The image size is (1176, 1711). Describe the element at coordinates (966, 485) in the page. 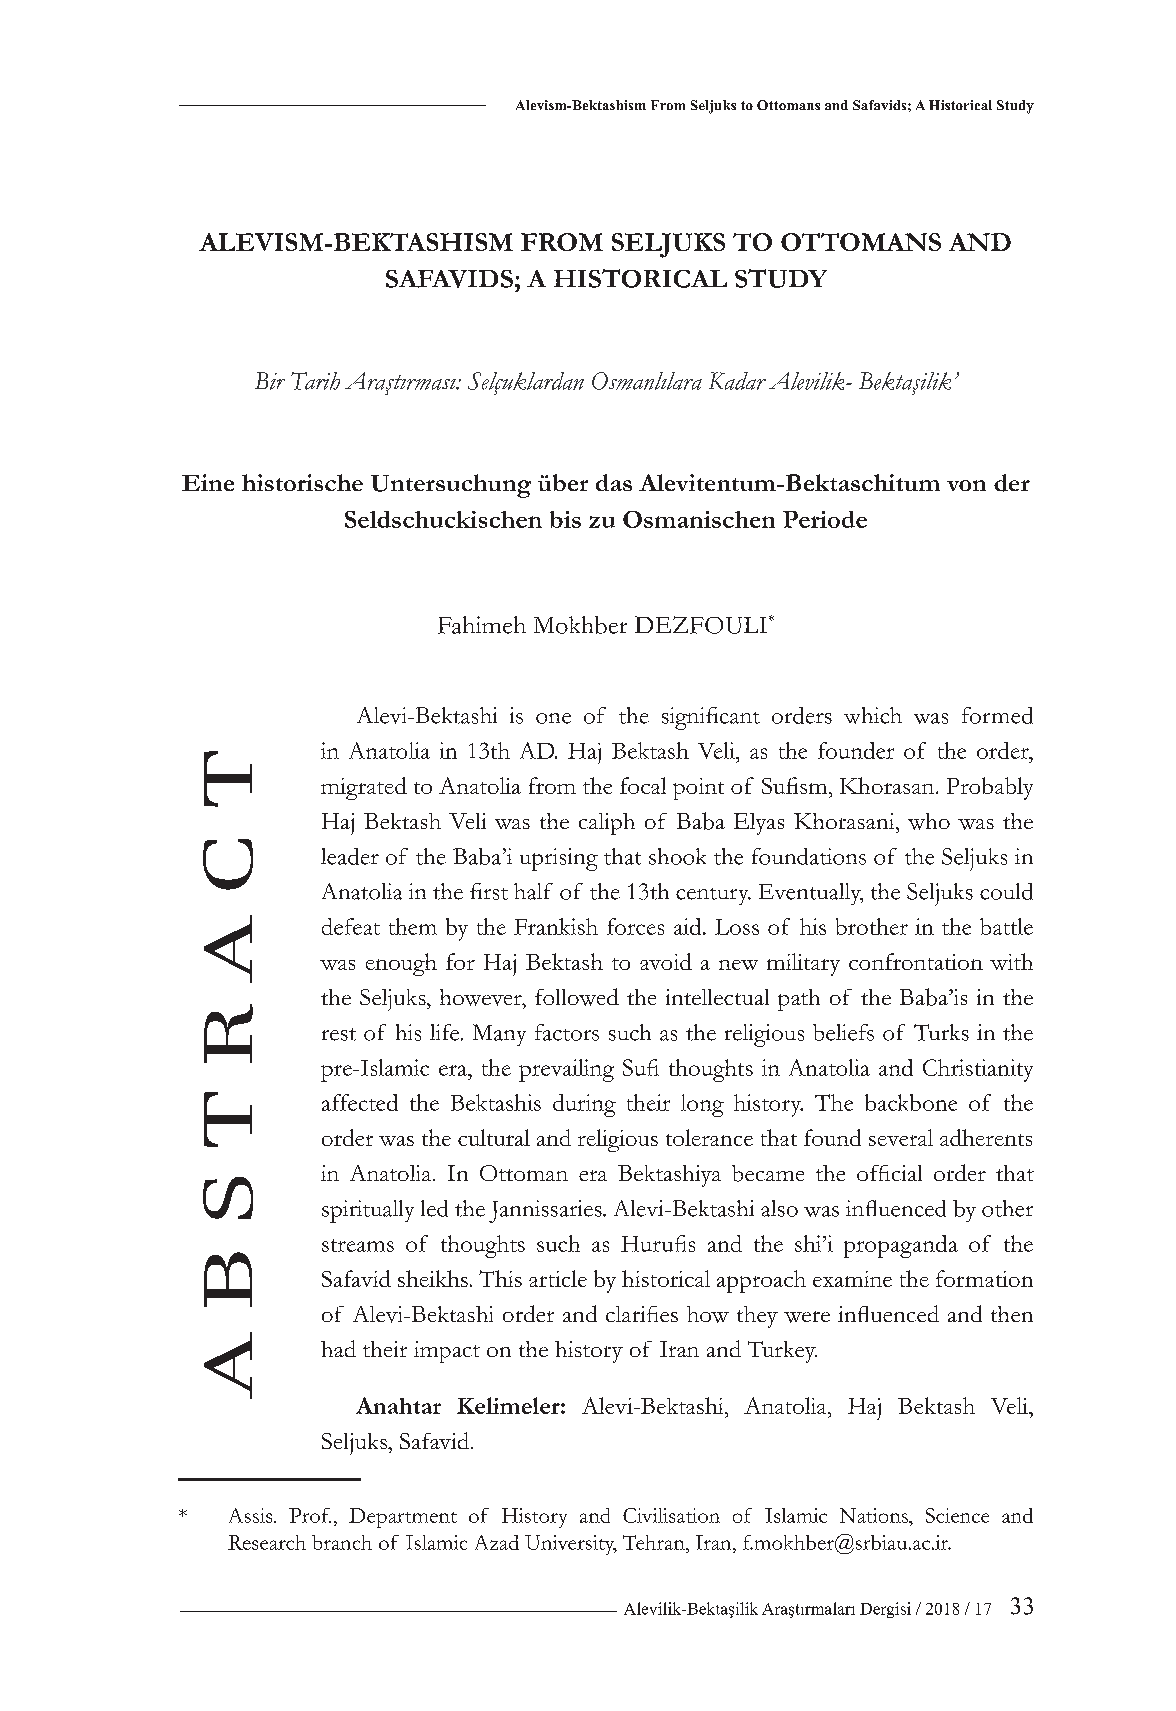

I see `von` at that location.
